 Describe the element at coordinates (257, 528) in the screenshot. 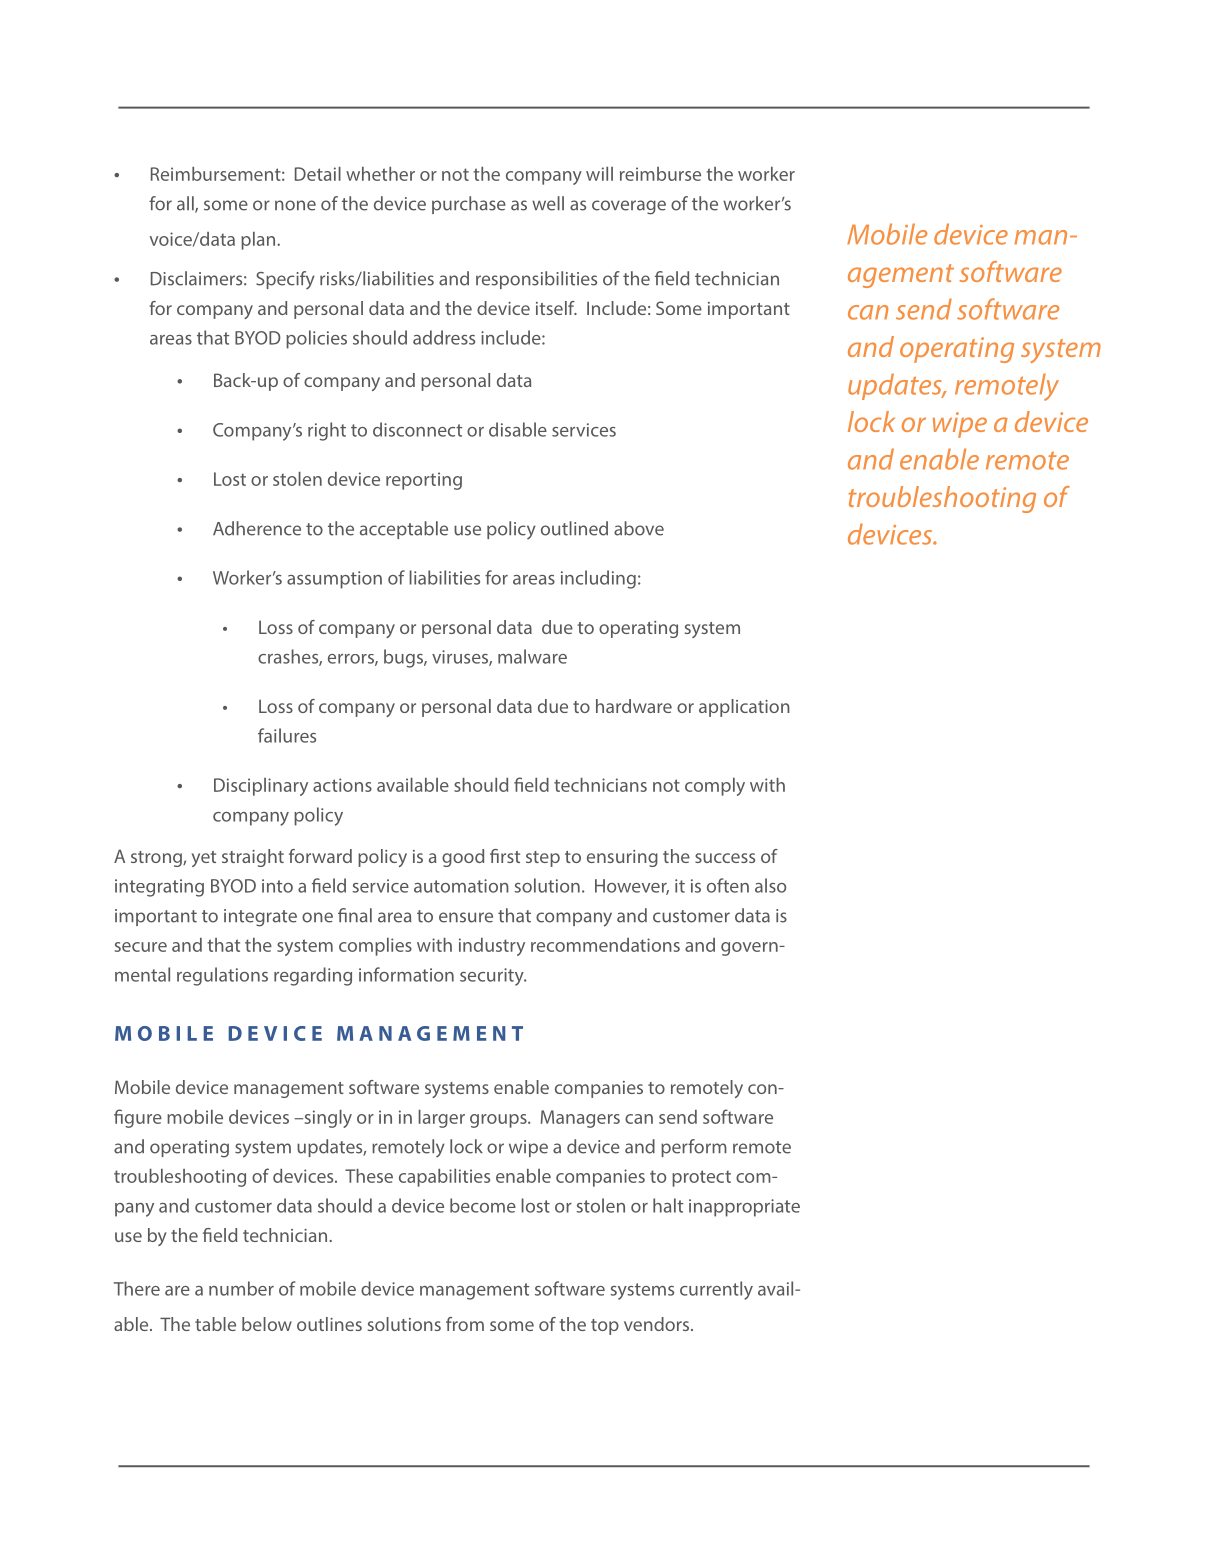

I see `Adherence` at that location.
